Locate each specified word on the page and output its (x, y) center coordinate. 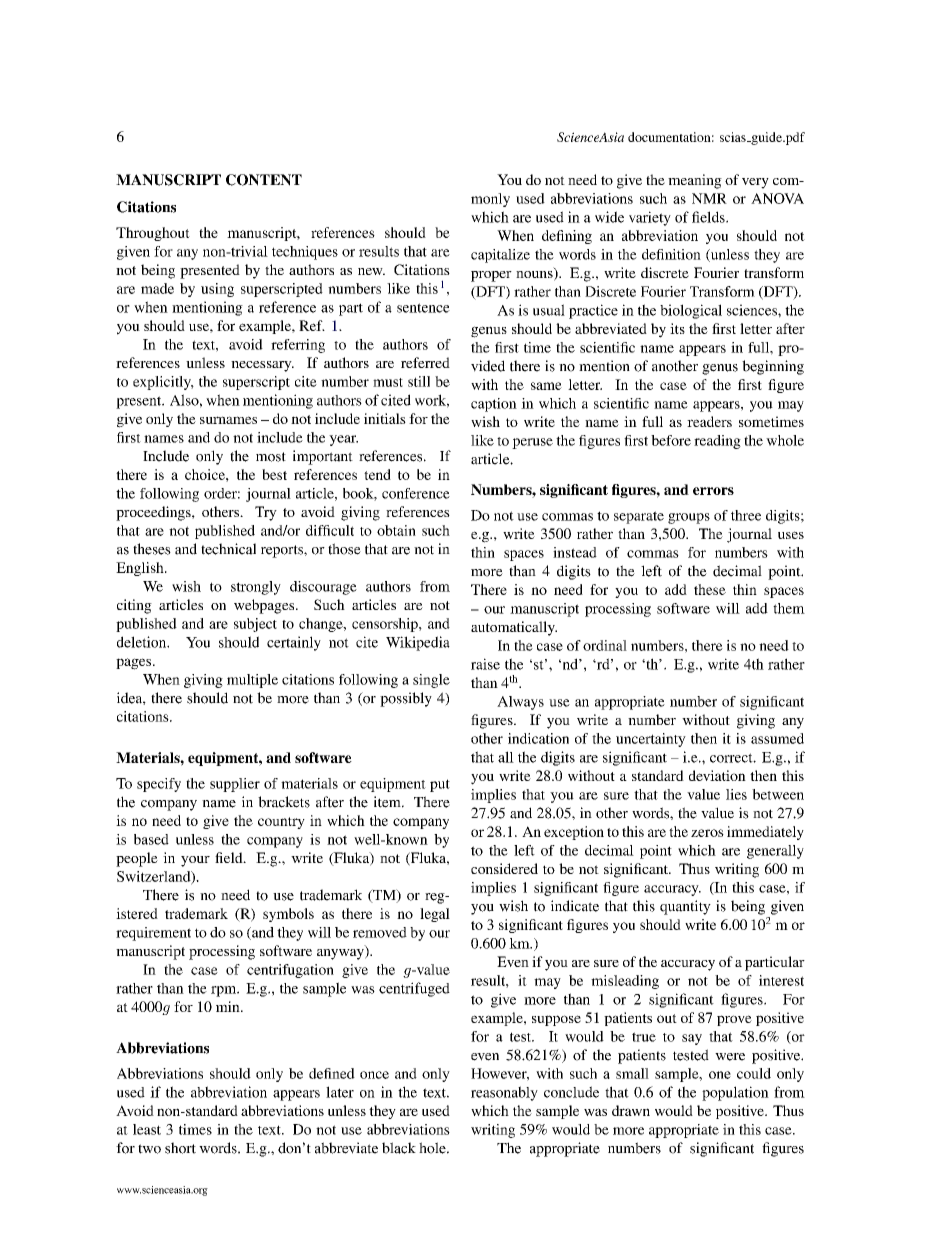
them (789, 608)
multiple (252, 681)
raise (485, 664)
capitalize (500, 256)
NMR (709, 198)
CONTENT (264, 180)
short (180, 1148)
